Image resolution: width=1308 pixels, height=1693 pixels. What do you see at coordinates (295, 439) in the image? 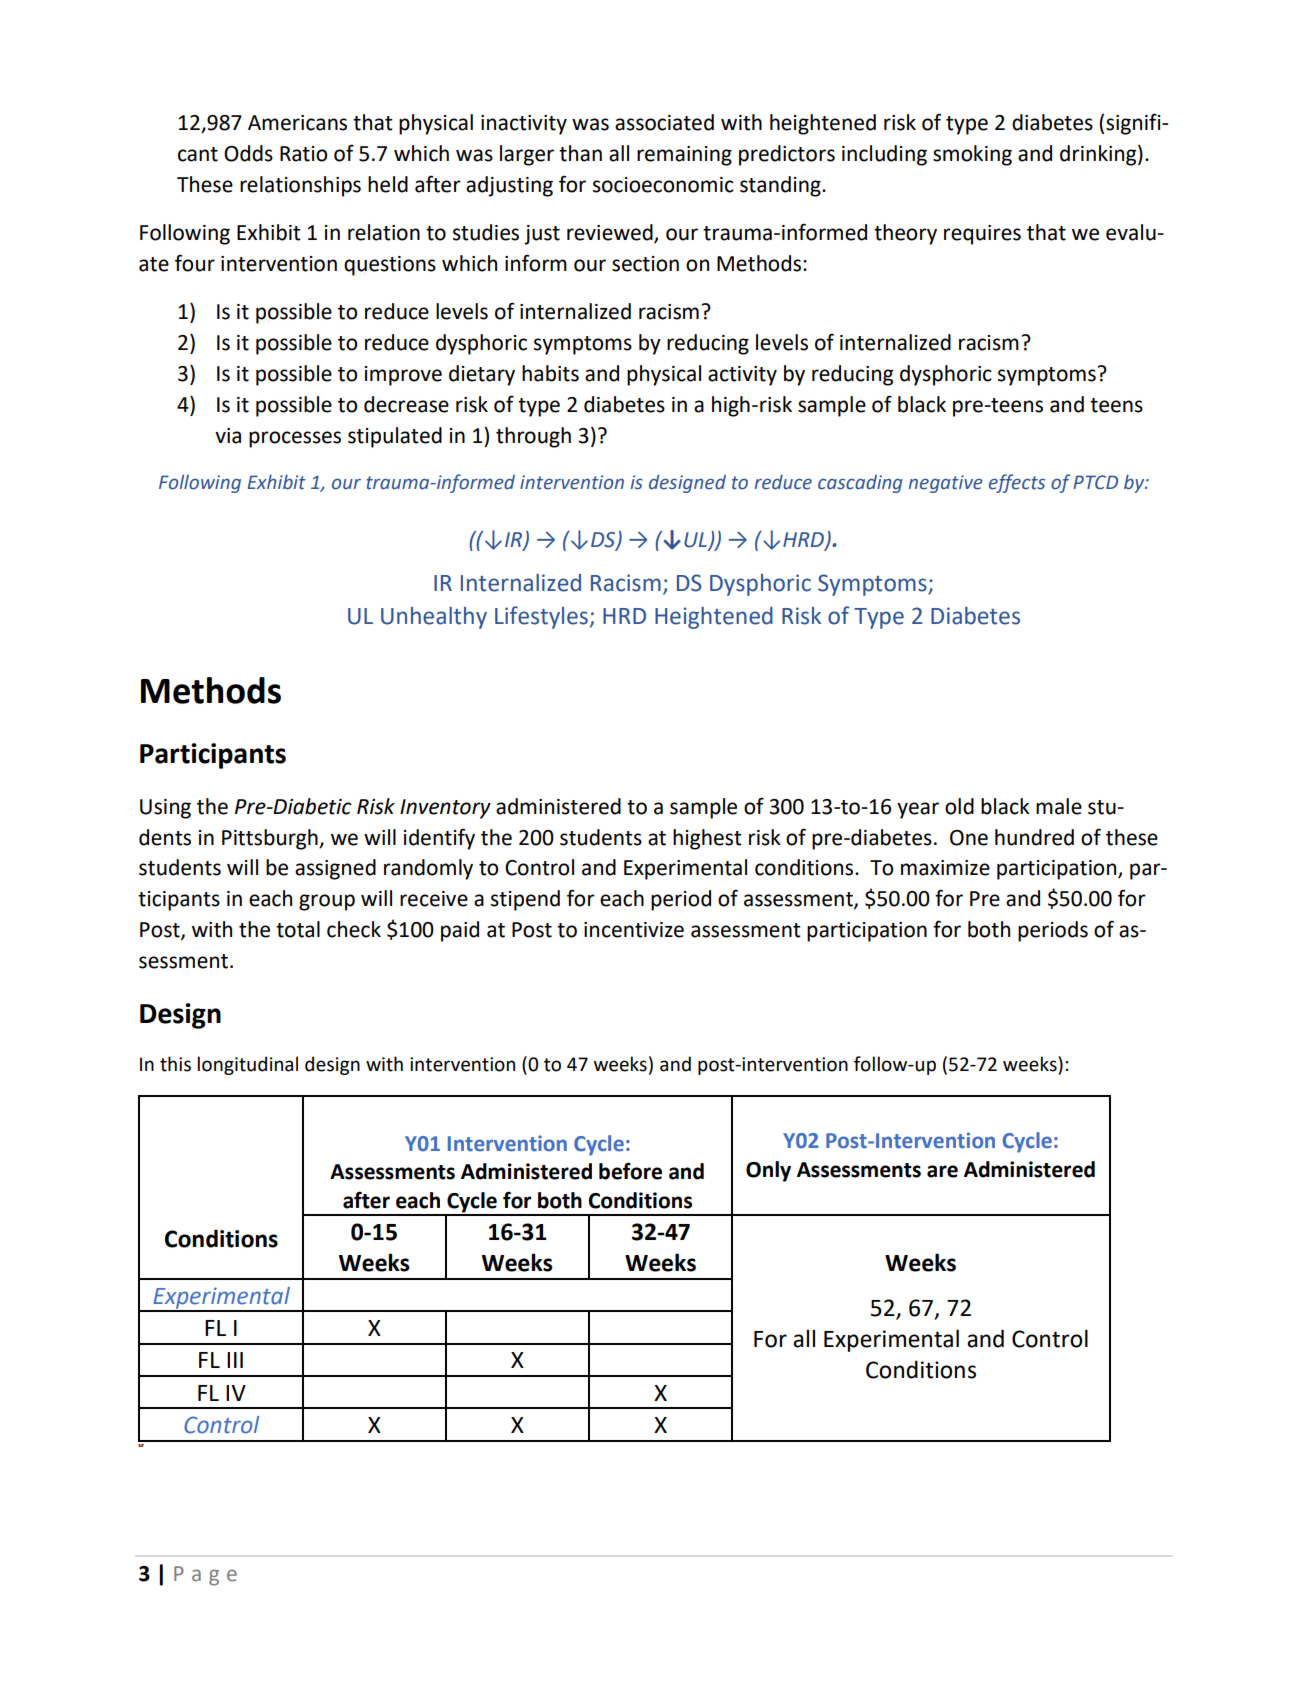
I see `processes` at bounding box center [295, 439].
